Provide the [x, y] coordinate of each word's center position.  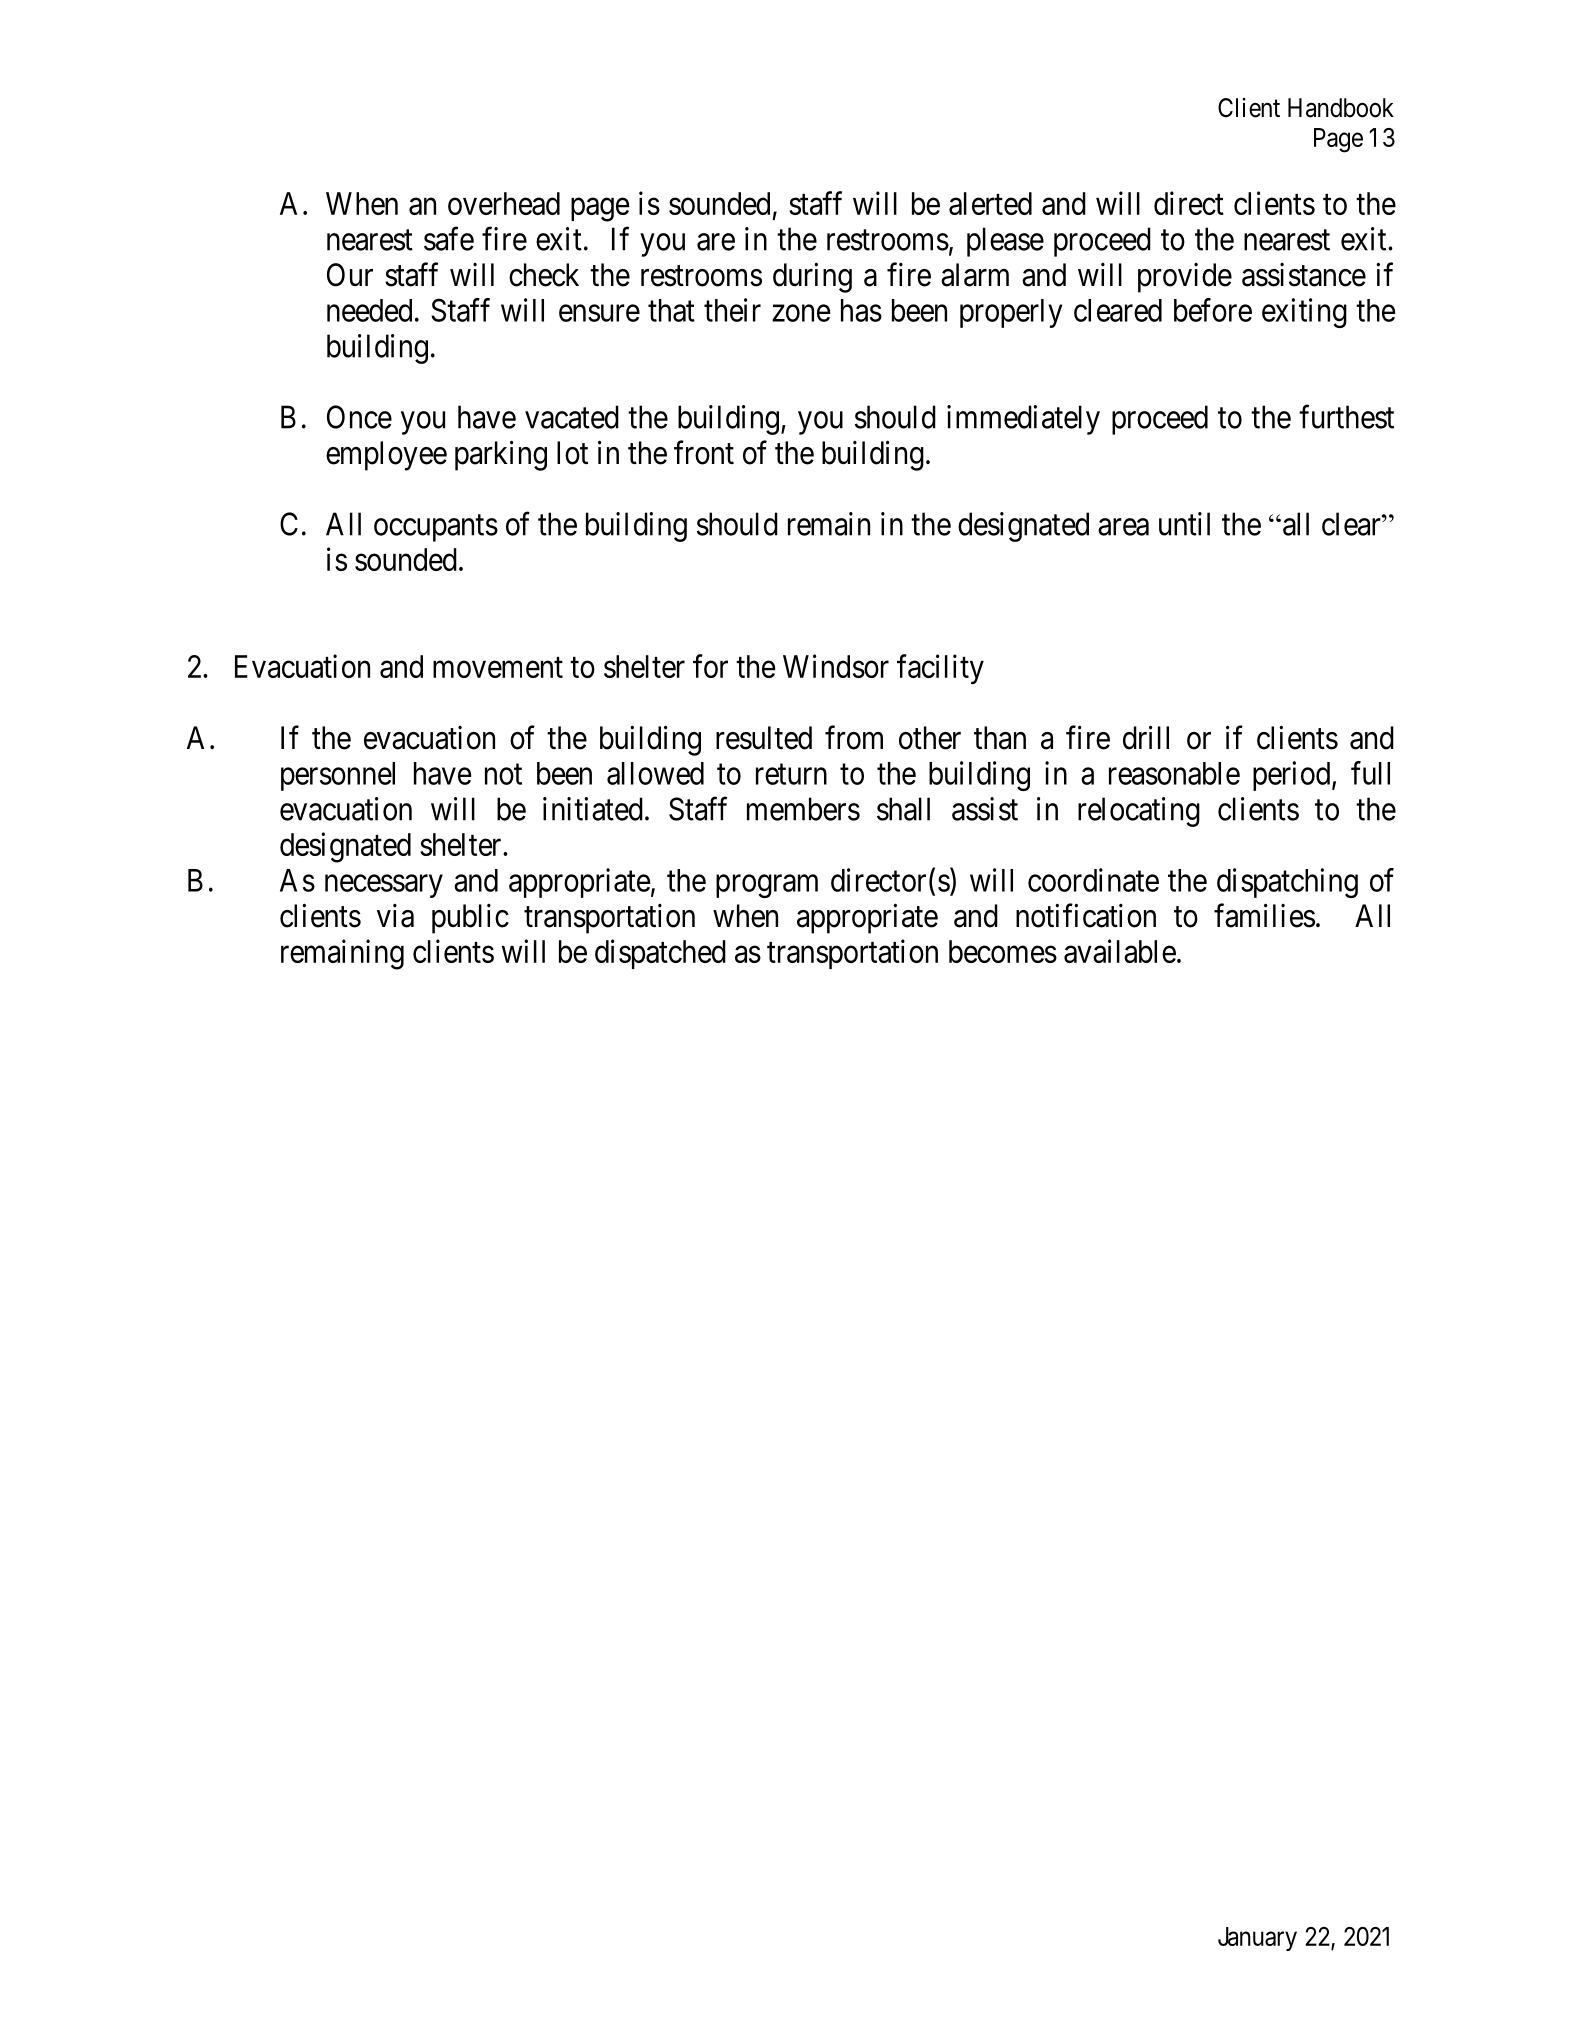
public [470, 919]
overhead [504, 203]
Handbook [1341, 108]
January [1257, 1939]
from [854, 737]
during [812, 277]
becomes [1003, 951]
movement [498, 667]
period [1293, 776]
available [1120, 951]
